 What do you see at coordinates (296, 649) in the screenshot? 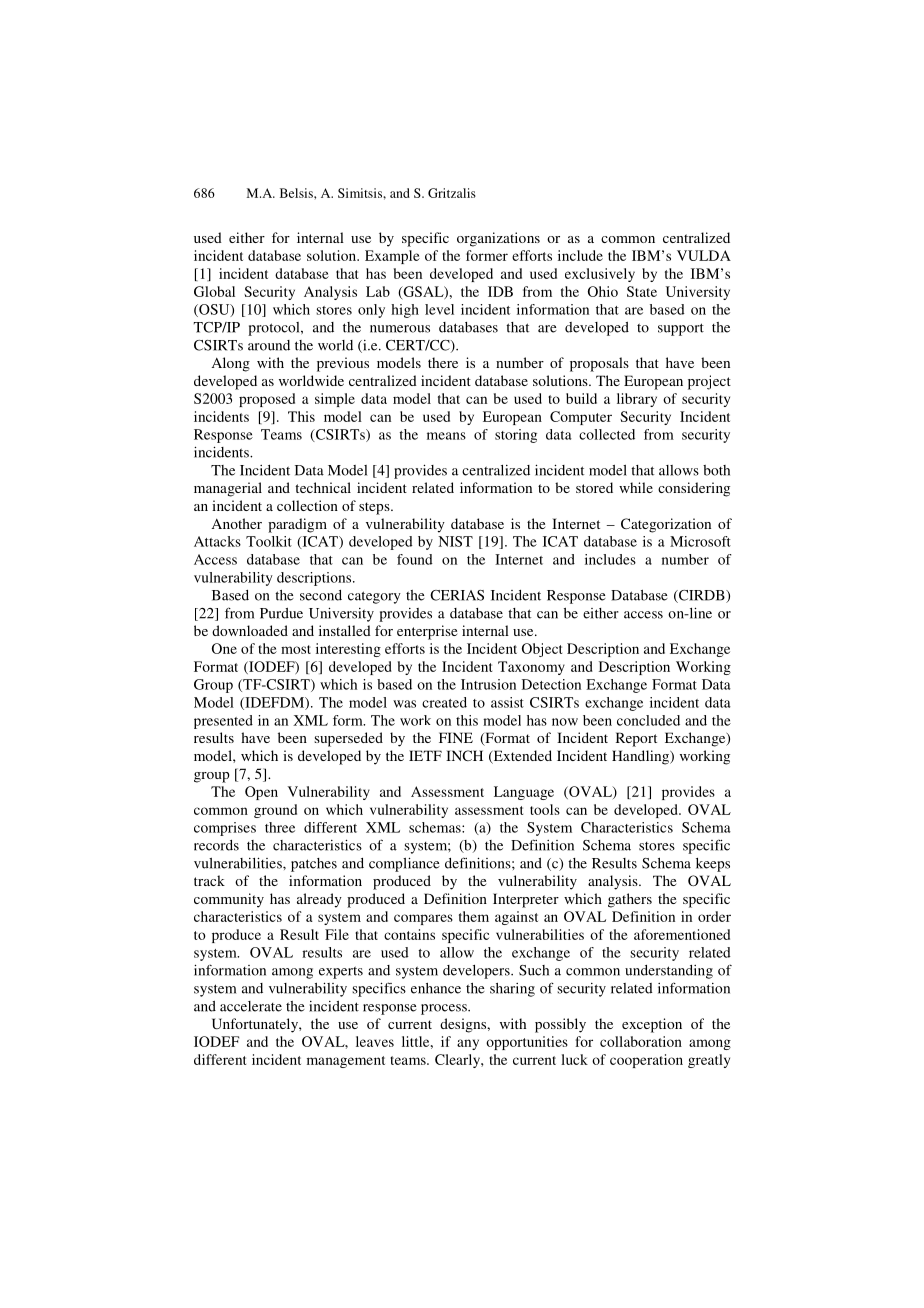
I see `most` at bounding box center [296, 649].
